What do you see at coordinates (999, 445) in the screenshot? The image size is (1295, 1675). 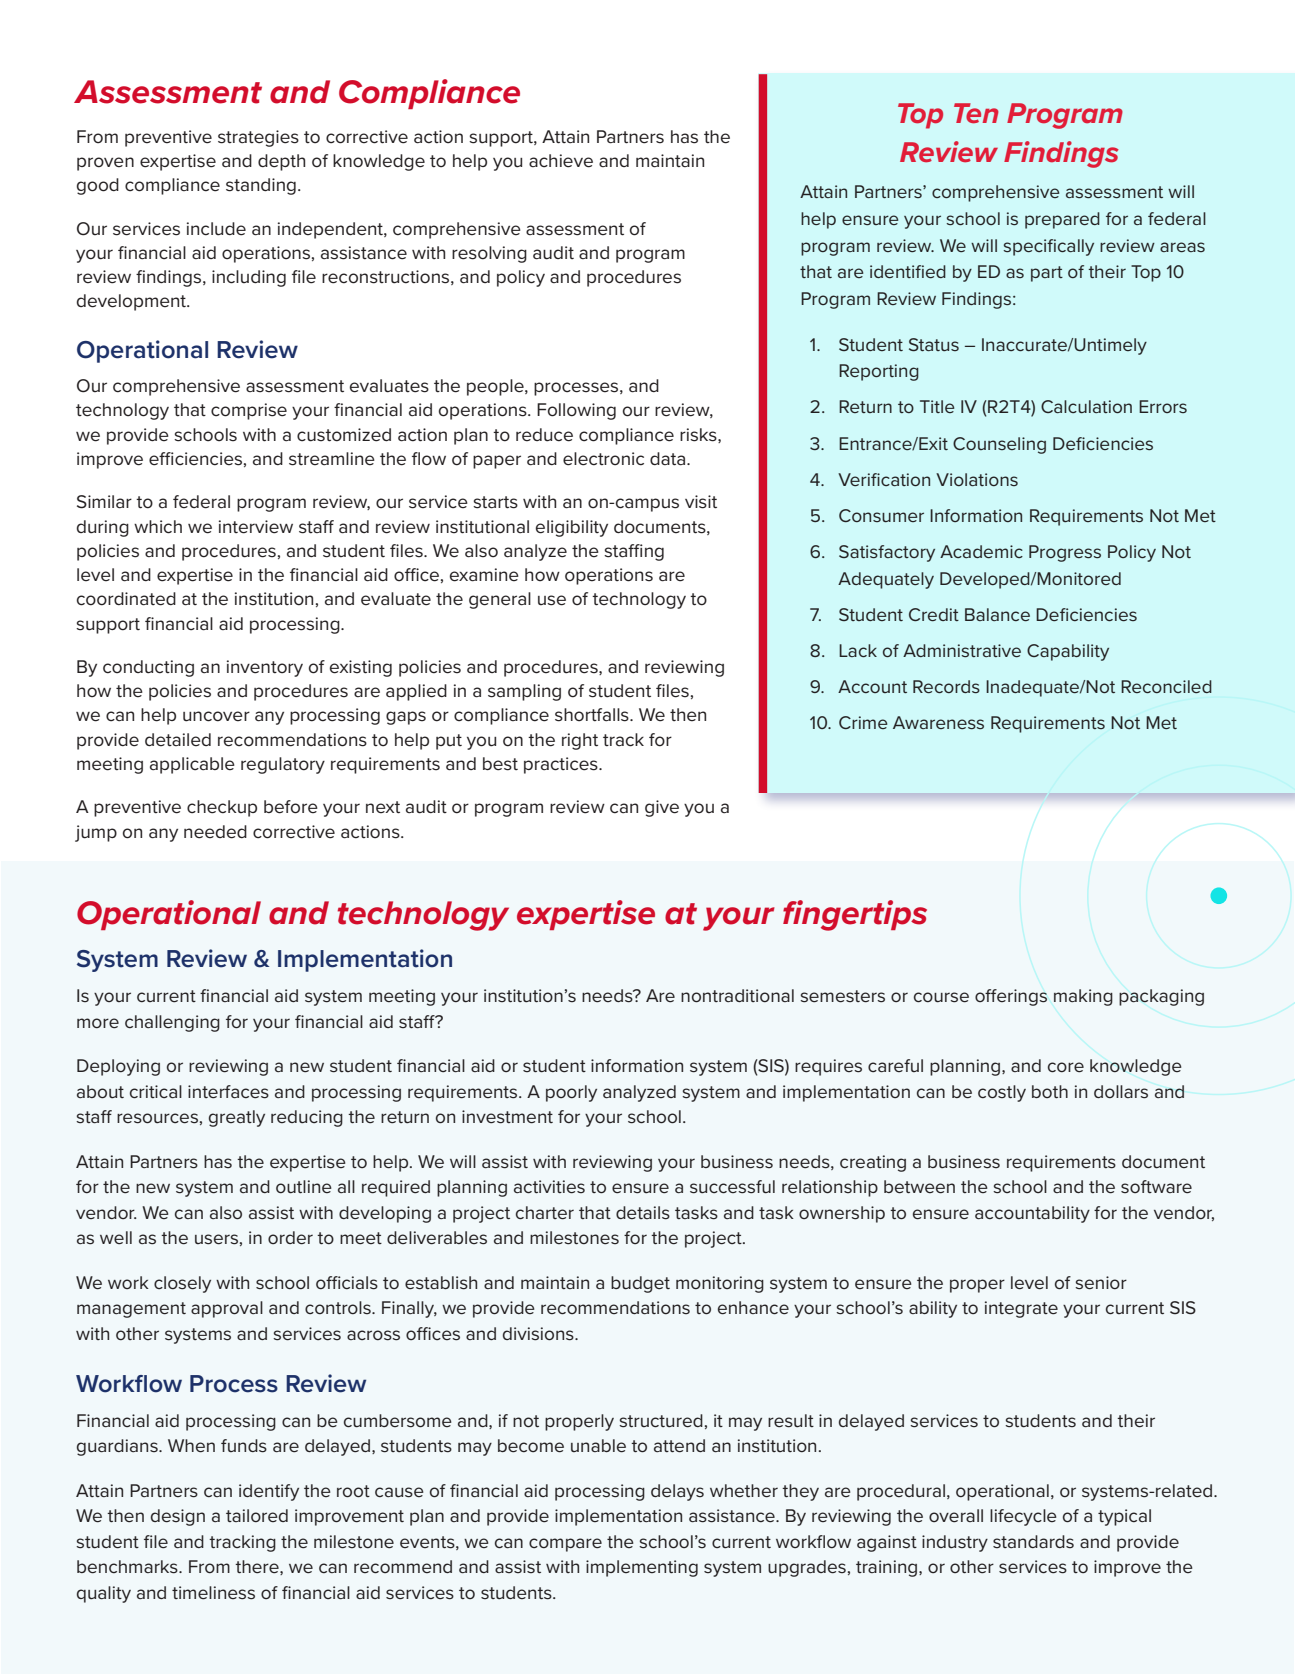 I see `Counseling` at bounding box center [999, 445].
